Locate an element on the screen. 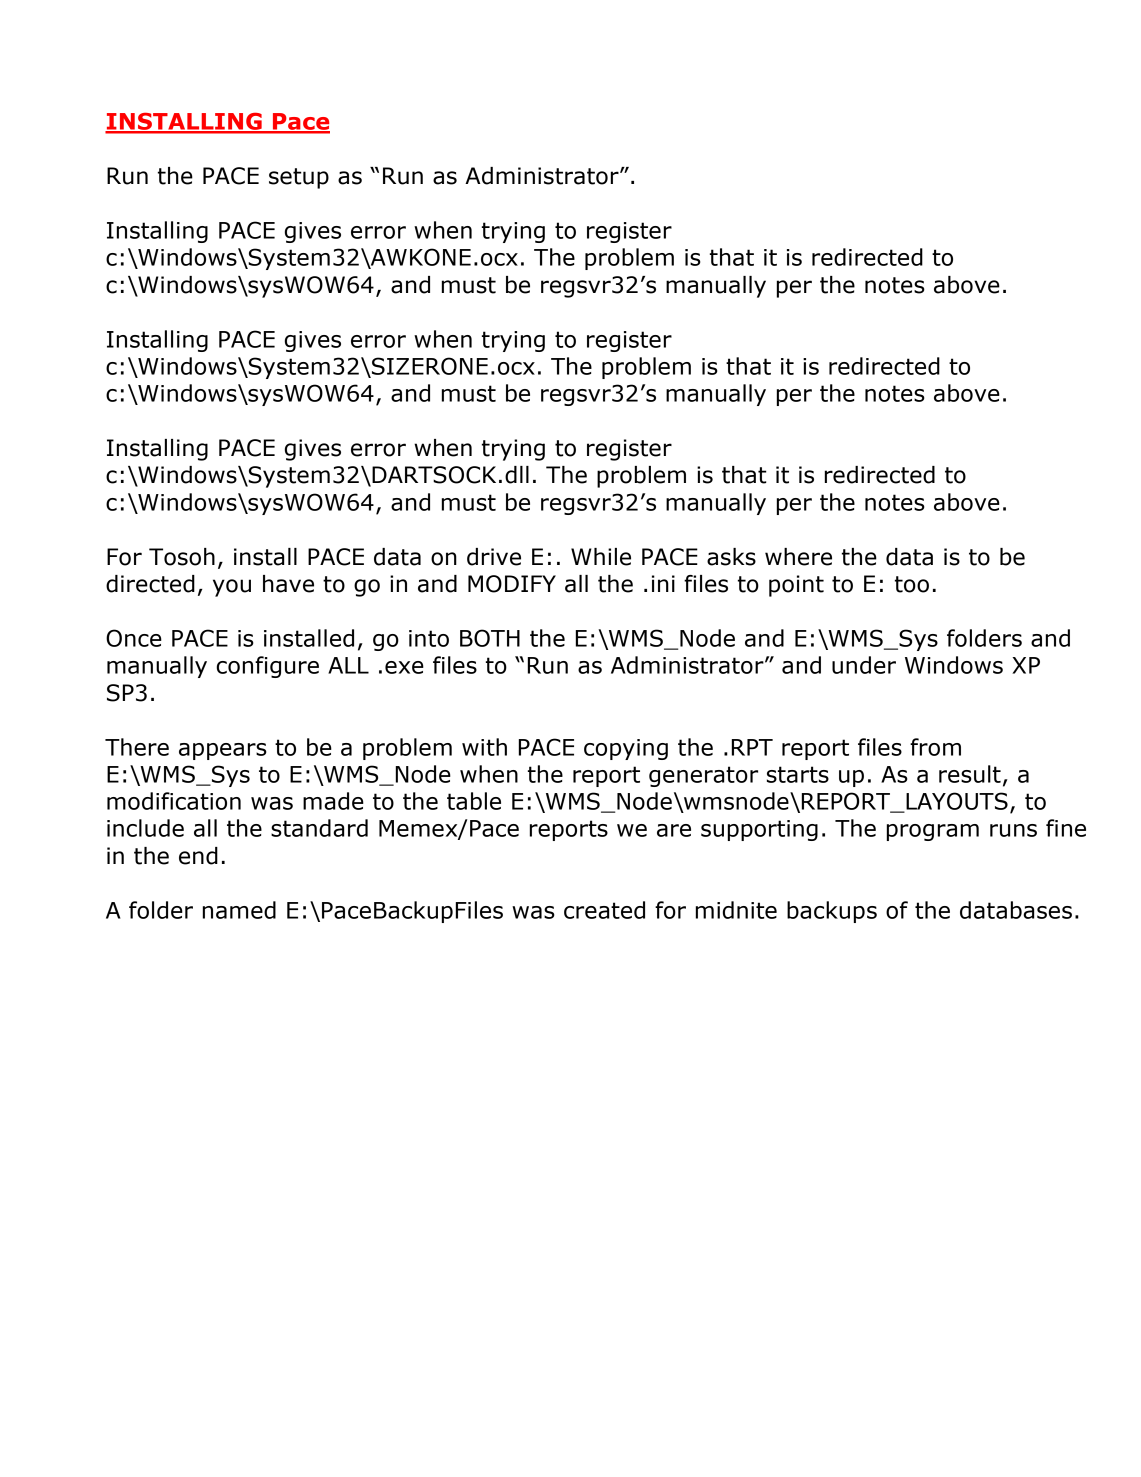 Image resolution: width=1141 pixels, height=1477 pixels. asks is located at coordinates (731, 557).
